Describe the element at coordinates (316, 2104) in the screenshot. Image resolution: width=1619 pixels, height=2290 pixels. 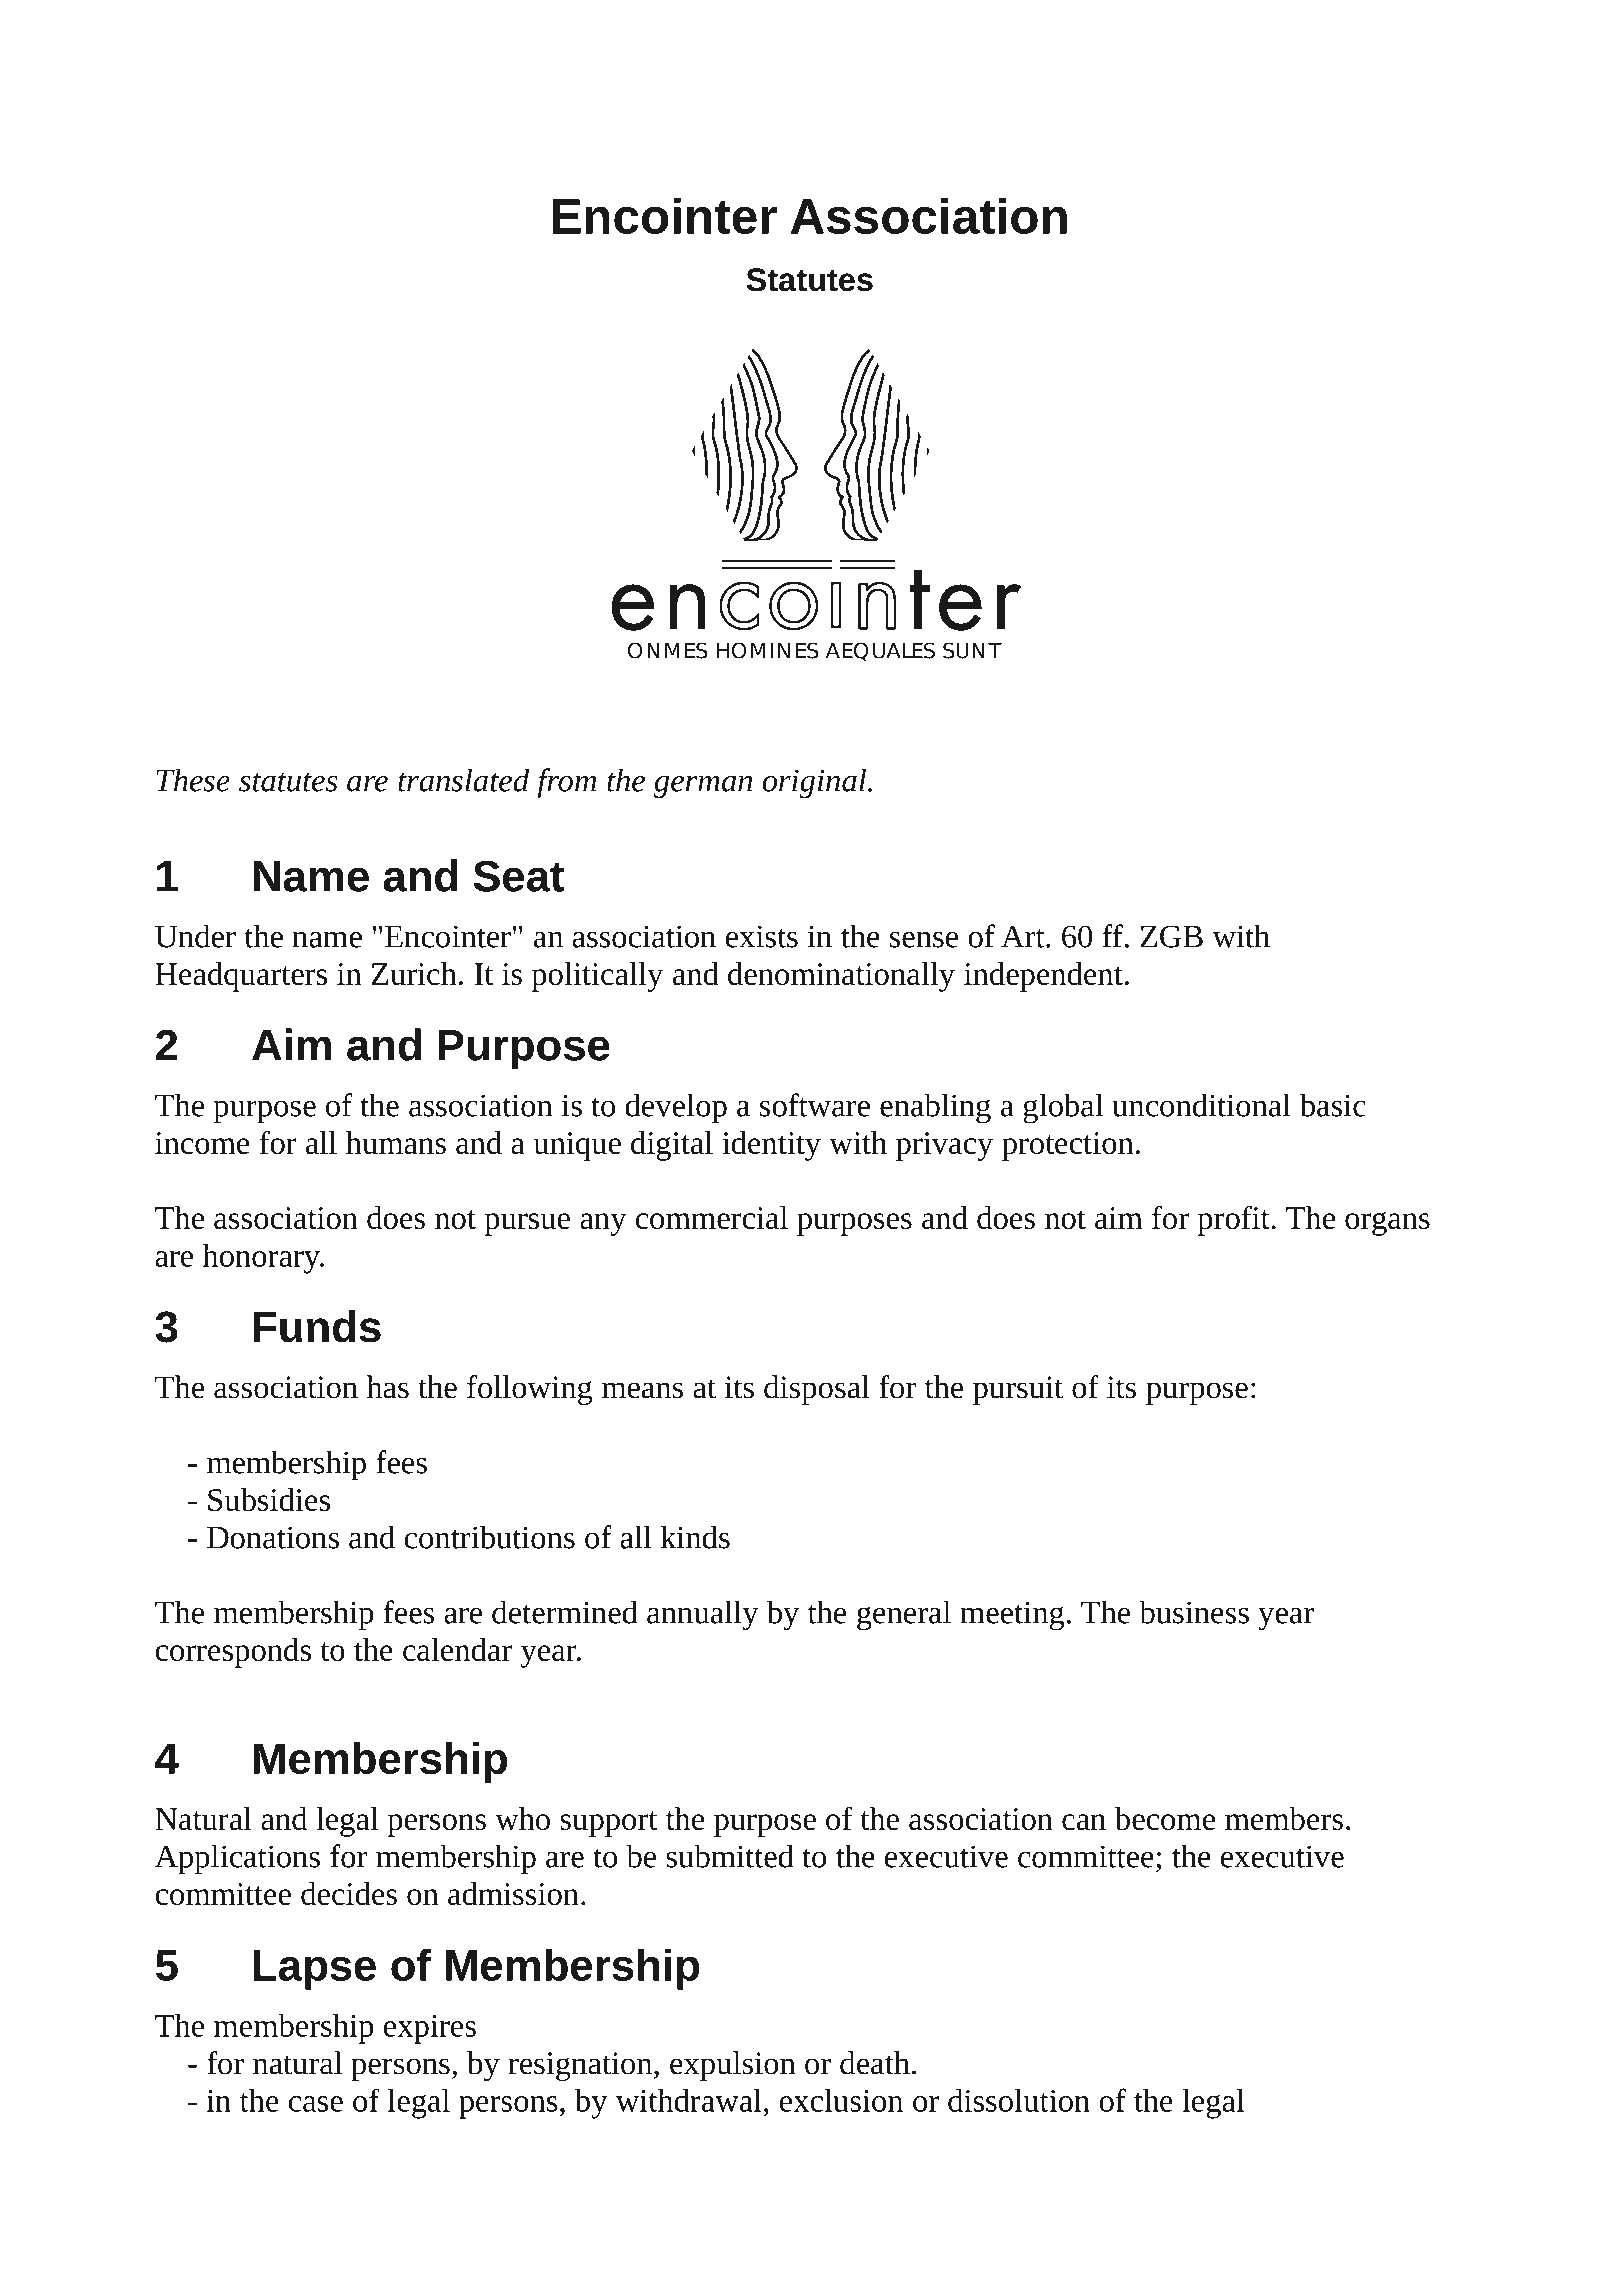
I see `case` at that location.
